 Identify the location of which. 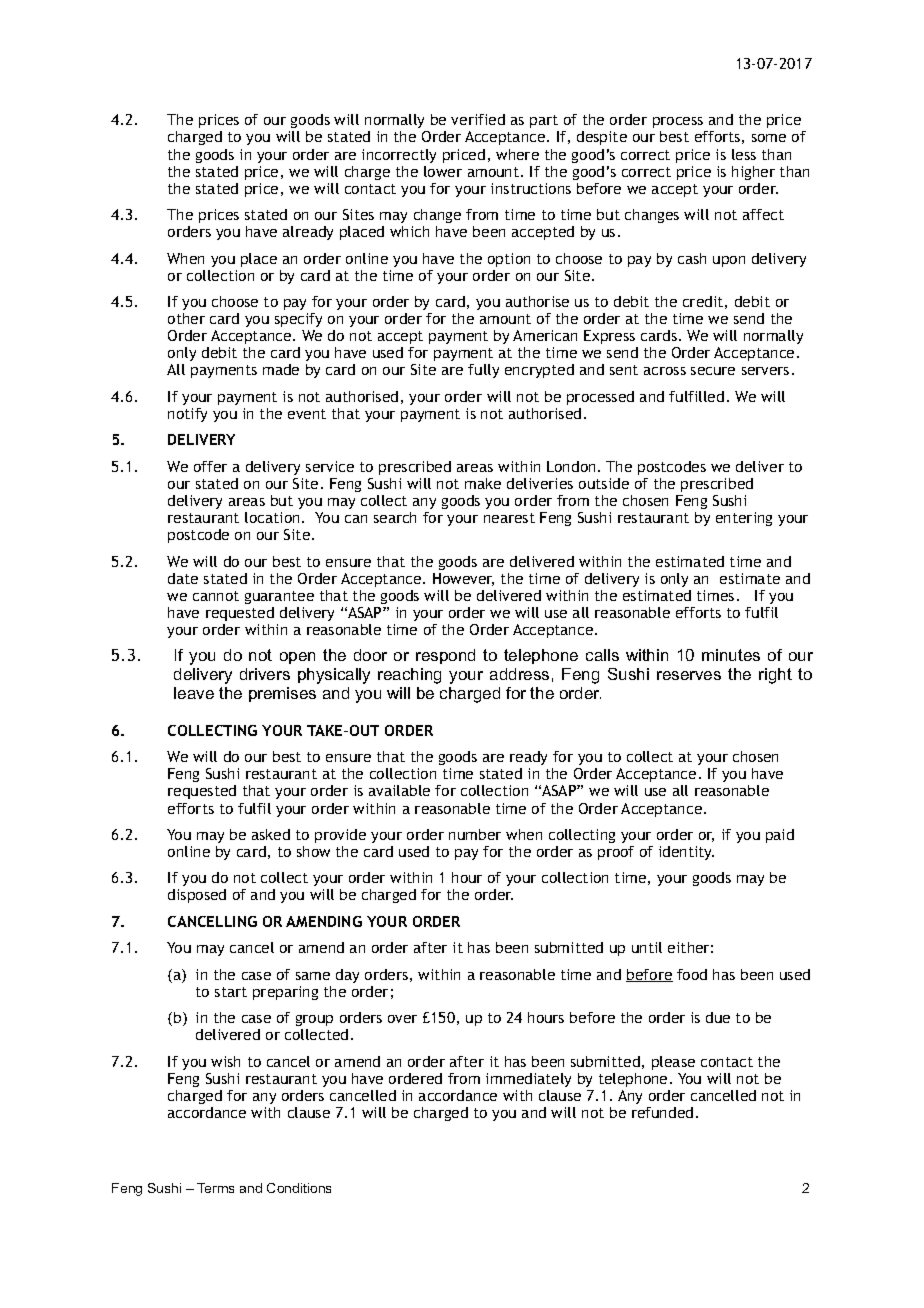
(409, 231).
